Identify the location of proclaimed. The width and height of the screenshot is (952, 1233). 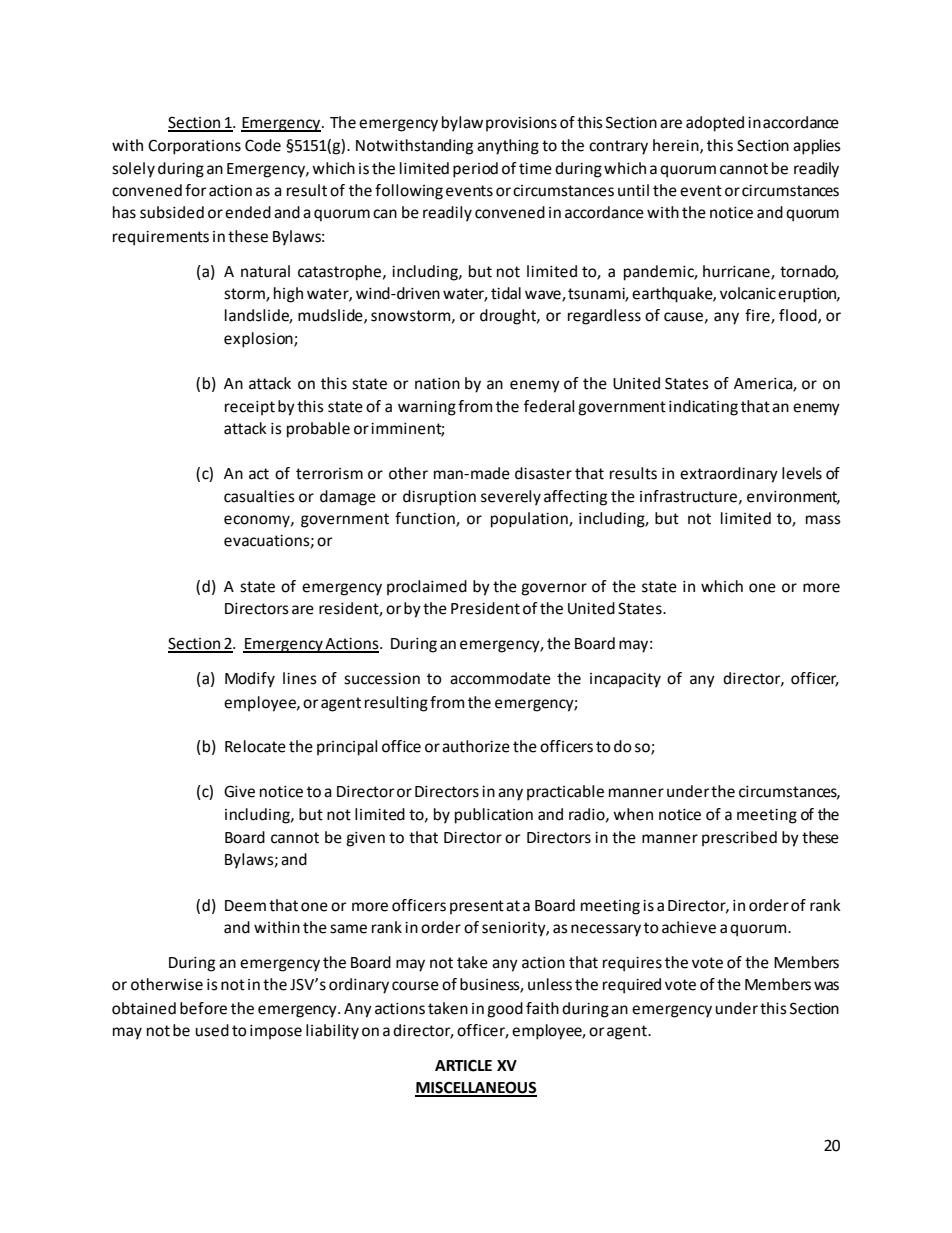
(427, 588).
